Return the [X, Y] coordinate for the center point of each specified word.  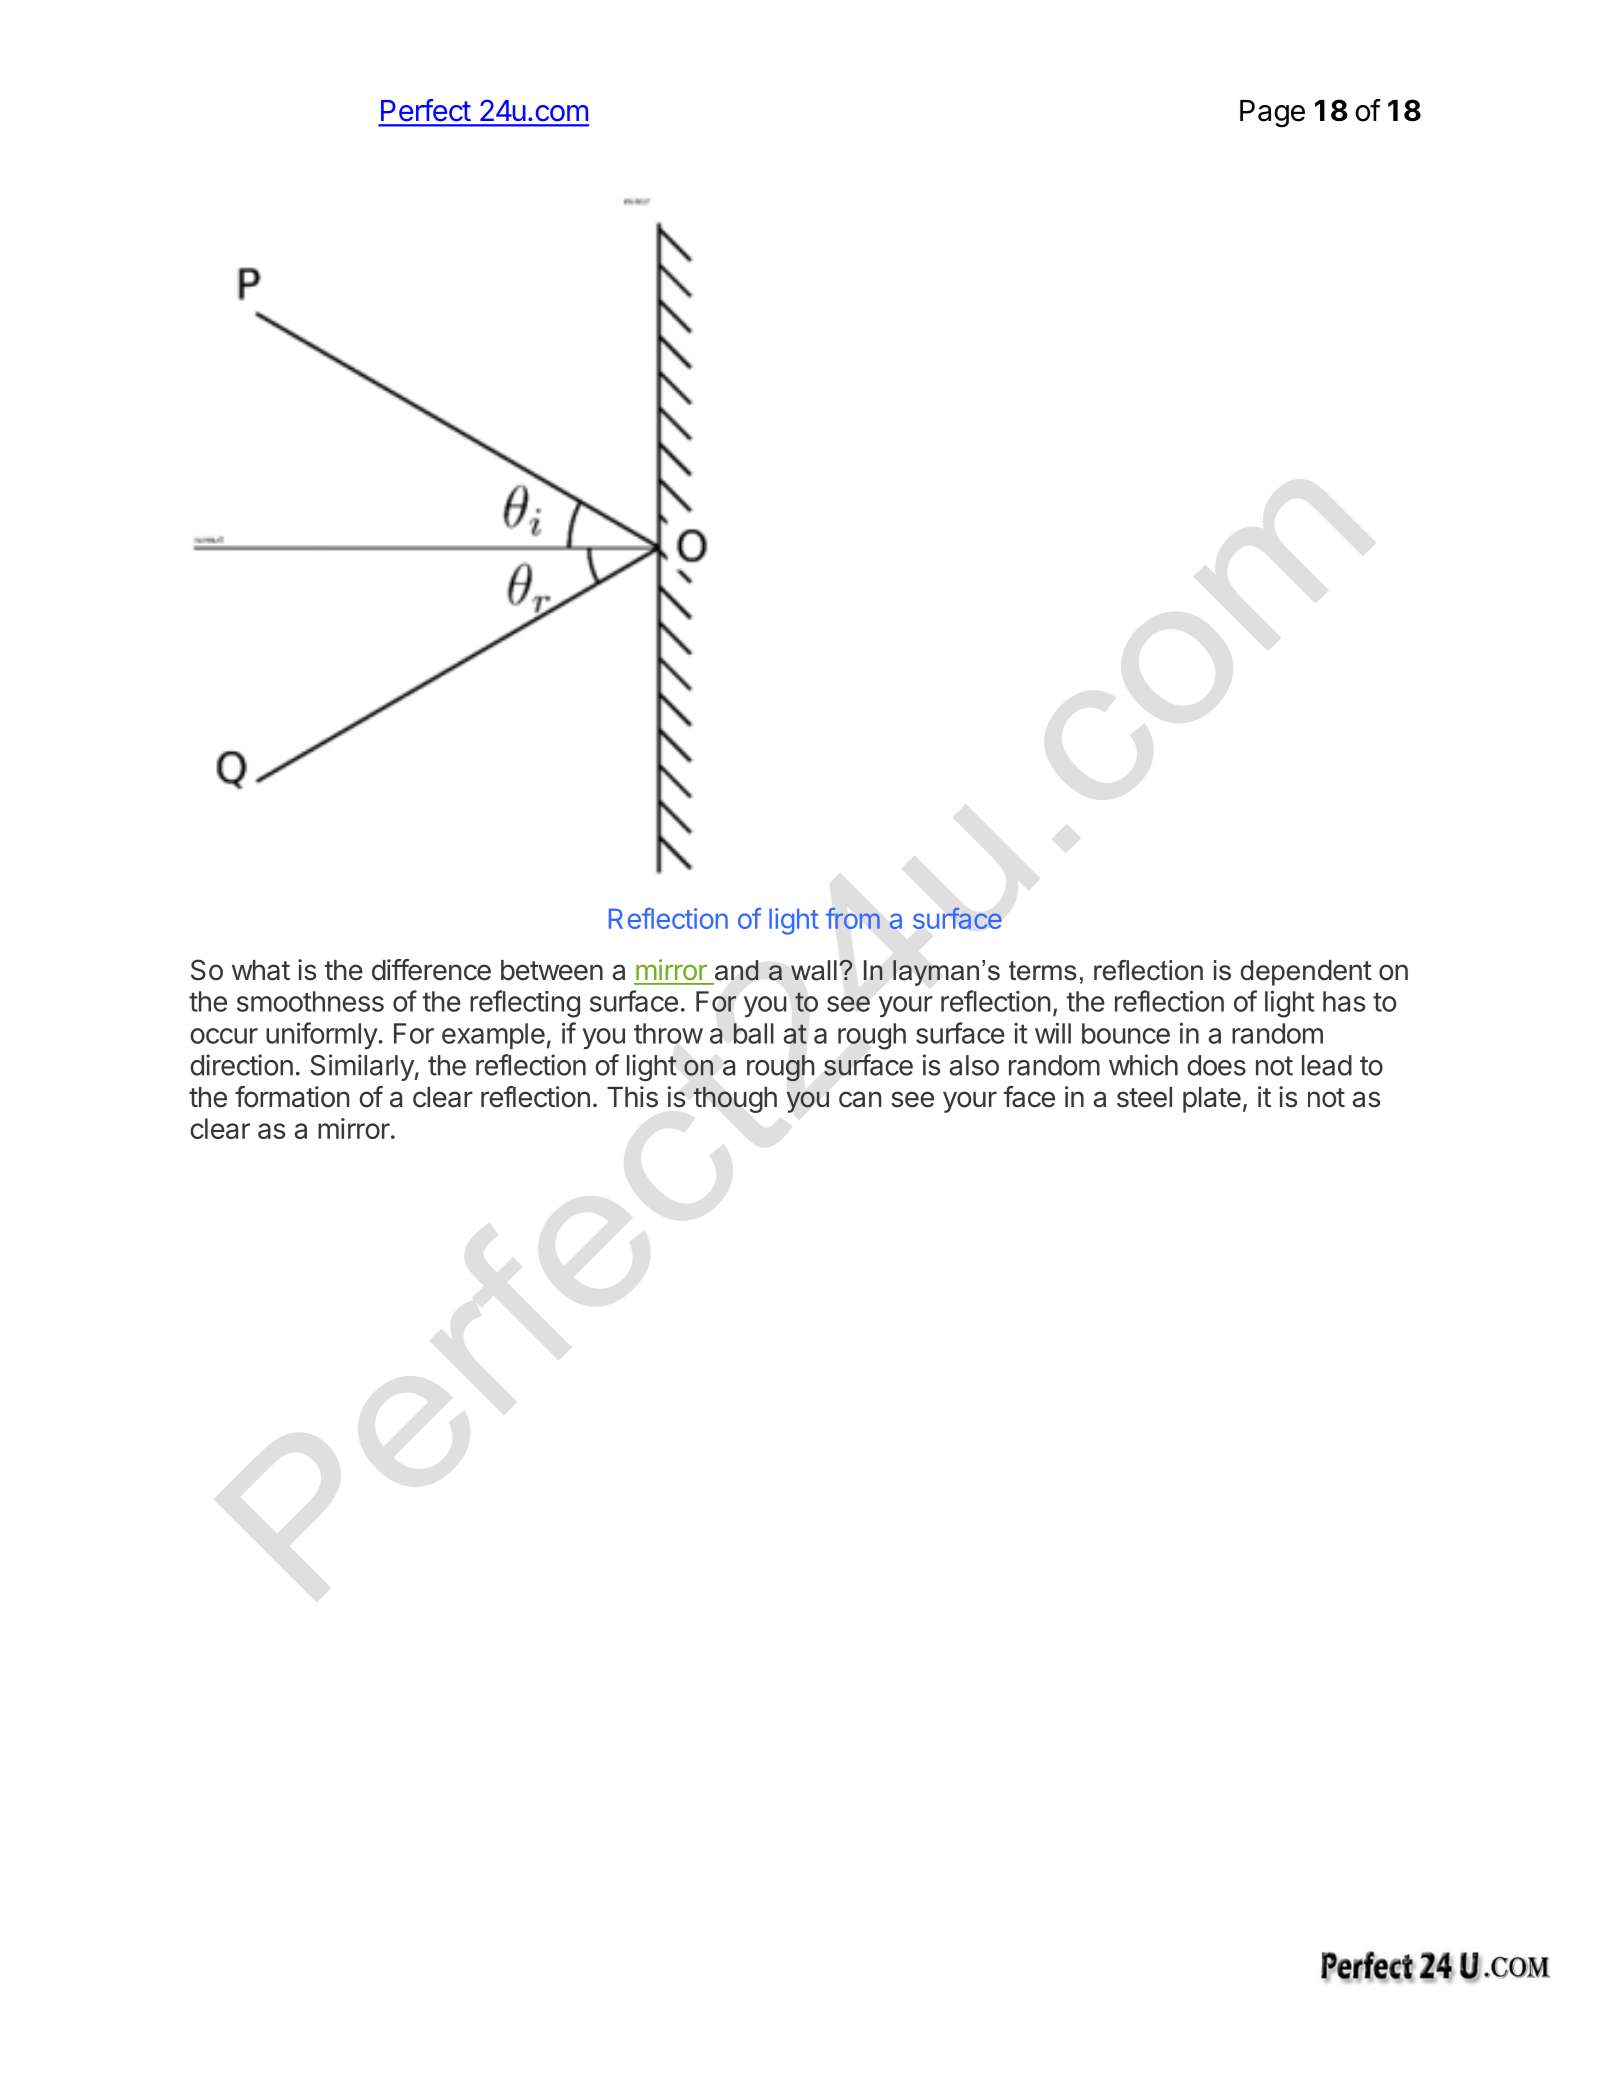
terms [1043, 971]
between [552, 970]
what [261, 970]
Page [1272, 114]
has [1344, 1001]
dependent [1306, 973]
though [735, 1099]
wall [814, 970]
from [853, 918]
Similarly [362, 1067]
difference [431, 970]
